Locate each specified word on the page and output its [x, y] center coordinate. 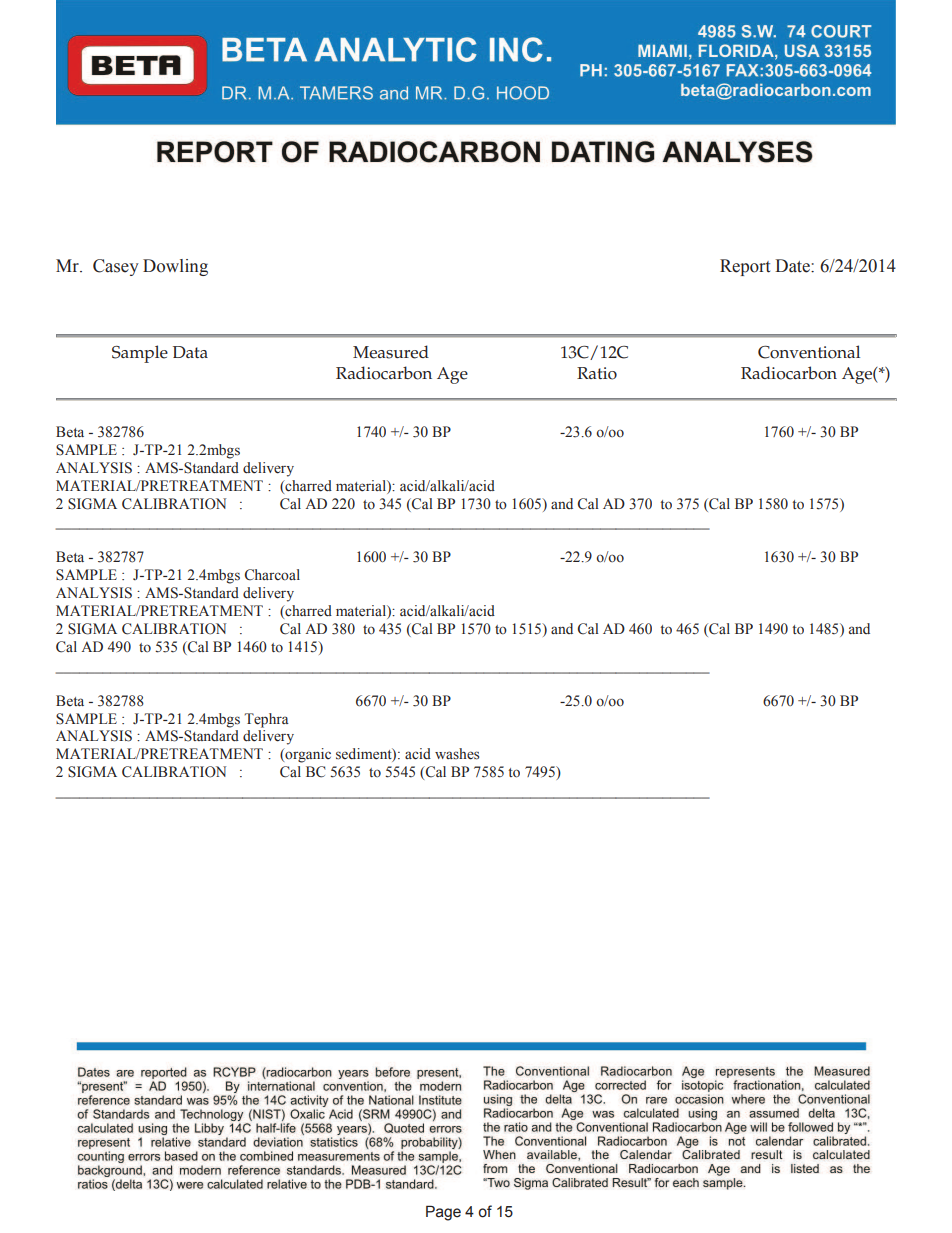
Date [793, 266]
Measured [391, 352]
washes [457, 754]
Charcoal [272, 575]
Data [190, 352]
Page [443, 1213]
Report [745, 267]
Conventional [809, 352]
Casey [116, 267]
